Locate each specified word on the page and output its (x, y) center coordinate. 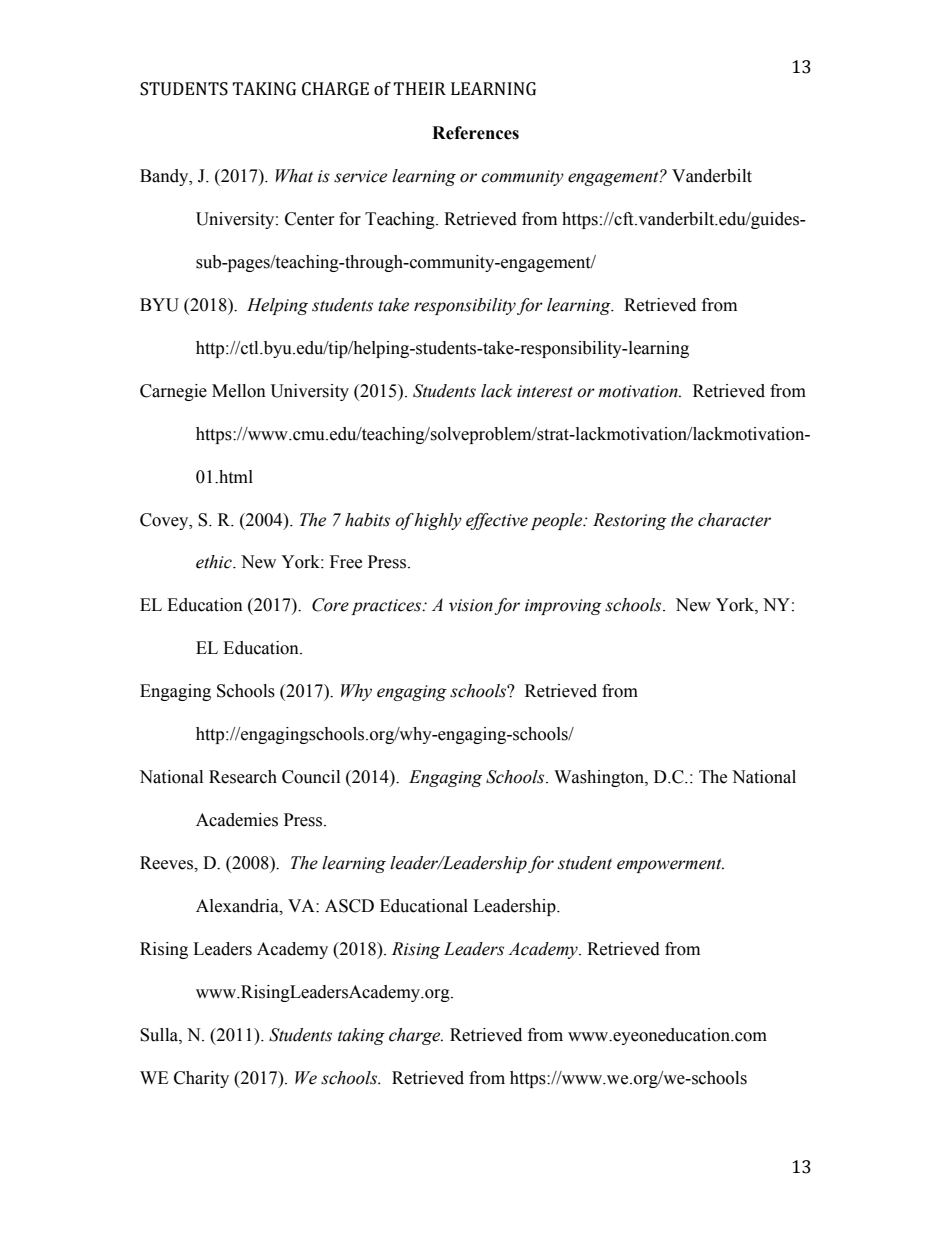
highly (438, 521)
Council (311, 777)
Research (243, 777)
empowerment (670, 865)
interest (545, 391)
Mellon (239, 391)
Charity (201, 1079)
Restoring (630, 521)
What (294, 176)
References (475, 133)
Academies (237, 820)
